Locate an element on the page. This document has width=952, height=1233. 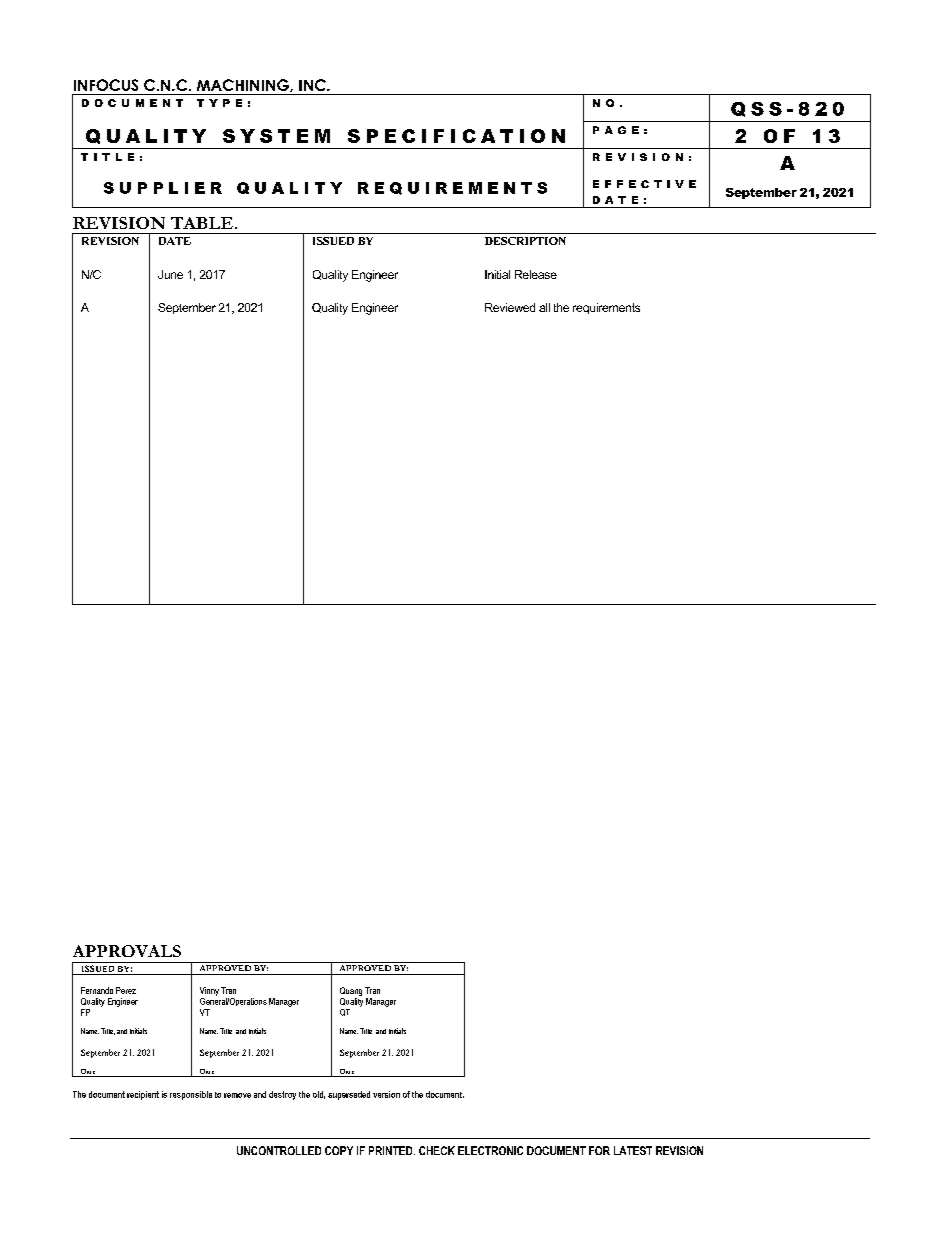
recipient is located at coordinates (143, 1095).
